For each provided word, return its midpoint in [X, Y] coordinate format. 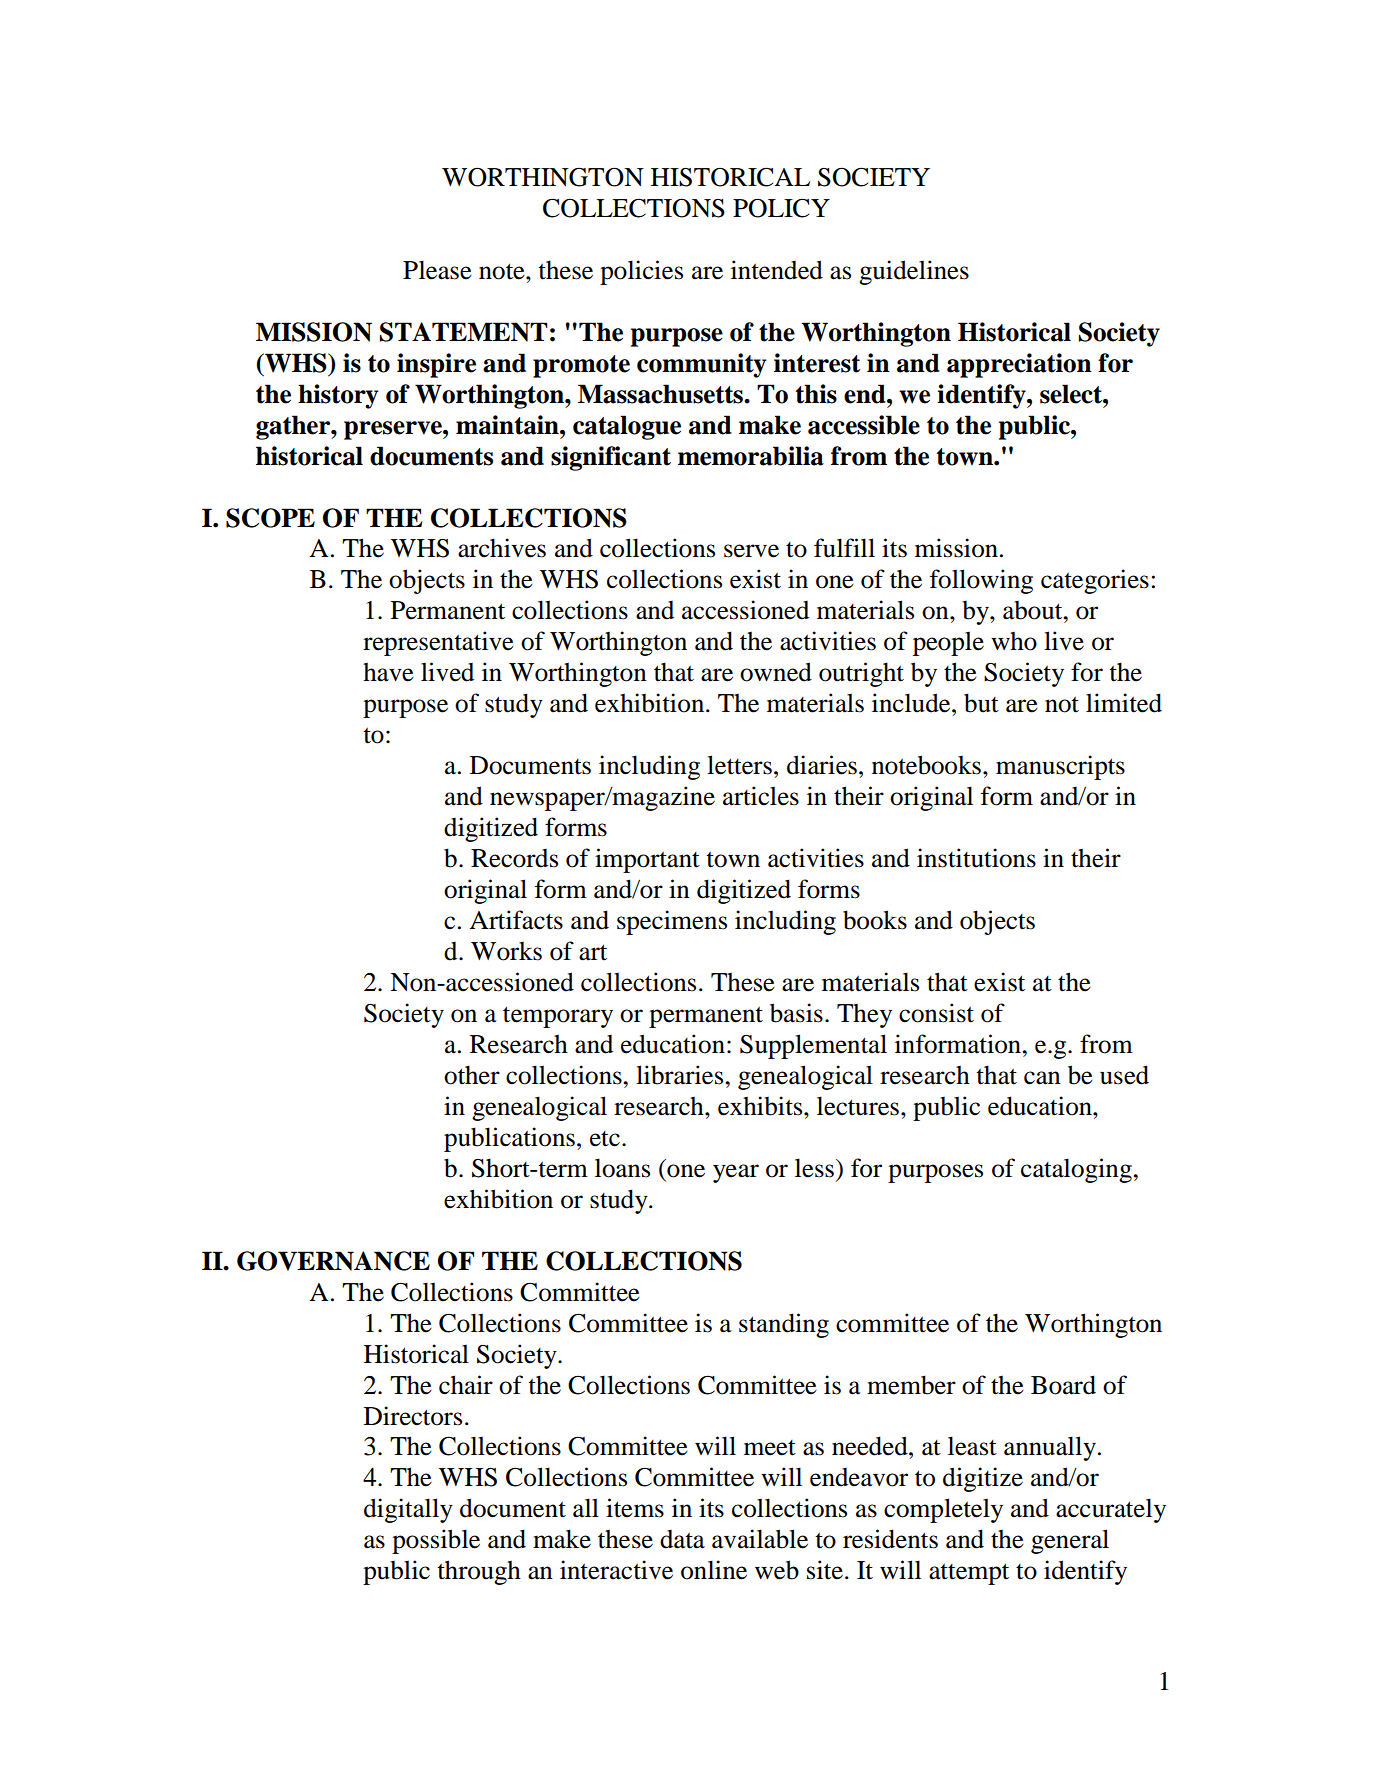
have [388, 672]
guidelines [914, 272]
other [472, 1075]
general [1070, 1541]
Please [437, 270]
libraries [681, 1075]
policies [641, 272]
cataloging [1077, 1170]
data [682, 1539]
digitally [408, 1510]
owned [776, 672]
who [1014, 641]
